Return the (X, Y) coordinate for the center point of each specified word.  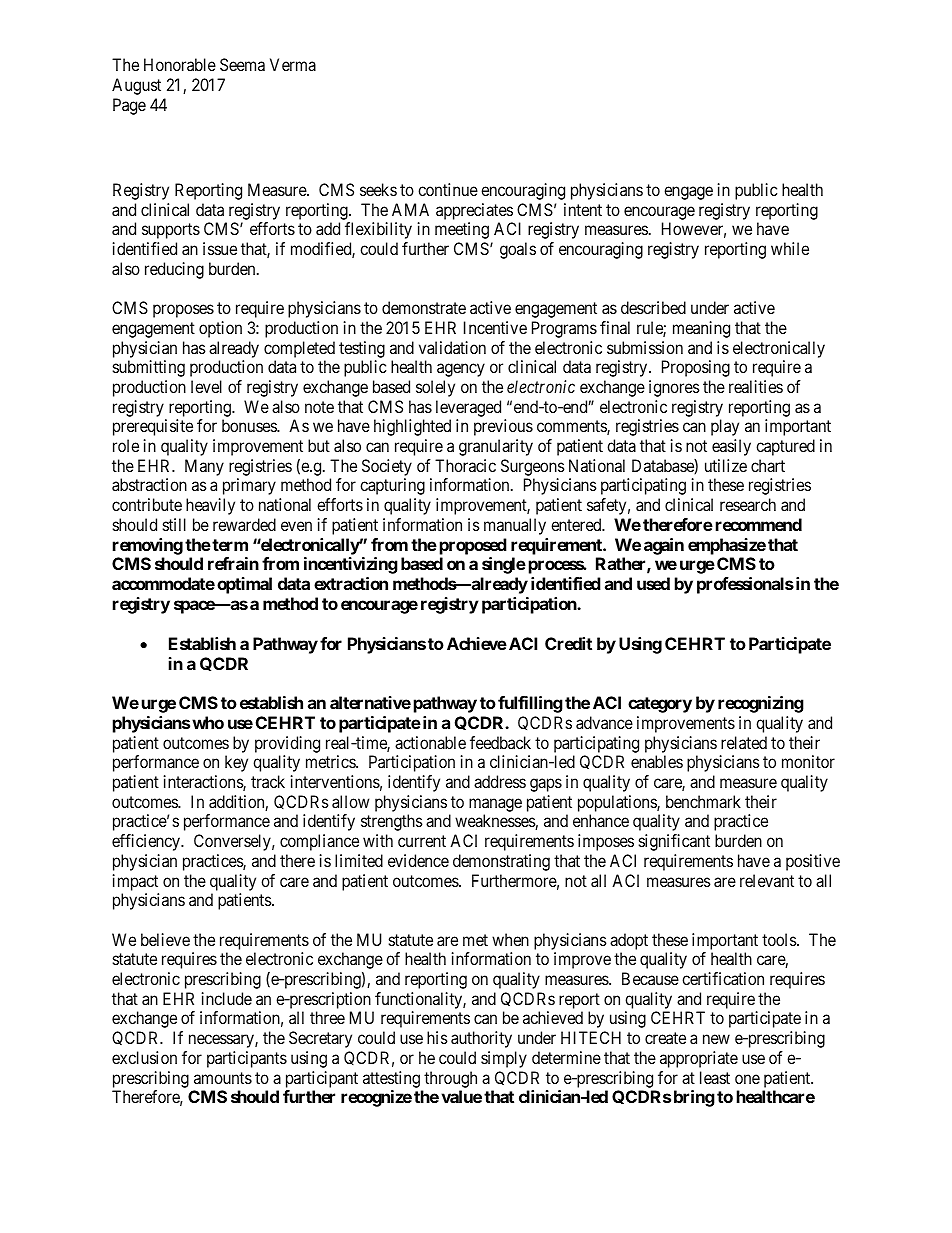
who (208, 722)
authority (481, 1039)
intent (583, 209)
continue (448, 189)
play (725, 427)
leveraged (468, 408)
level (206, 386)
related (744, 742)
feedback (500, 742)
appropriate (699, 1059)
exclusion (144, 1057)
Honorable (180, 64)
